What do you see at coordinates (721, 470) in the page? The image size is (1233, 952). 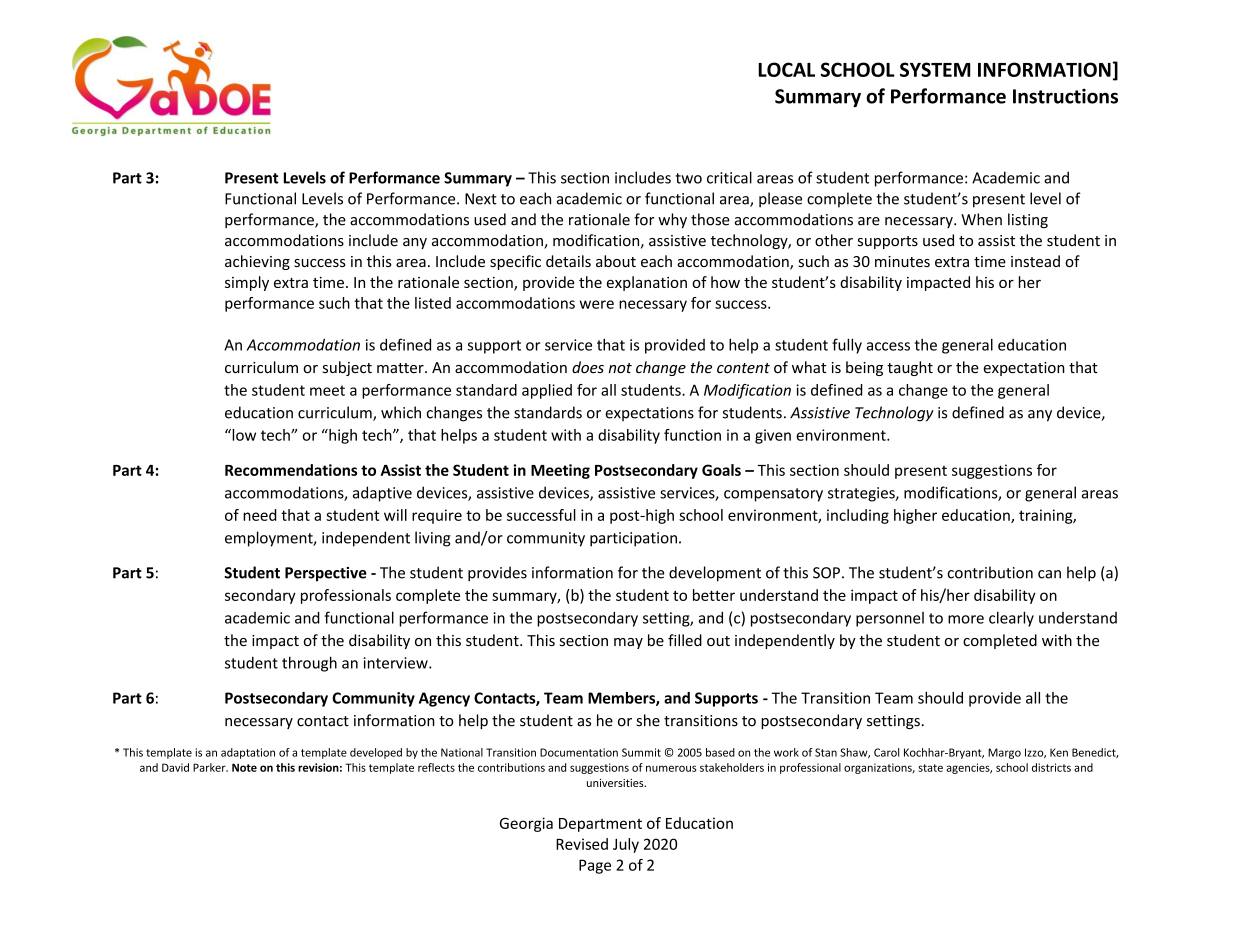 I see `Goals` at bounding box center [721, 470].
